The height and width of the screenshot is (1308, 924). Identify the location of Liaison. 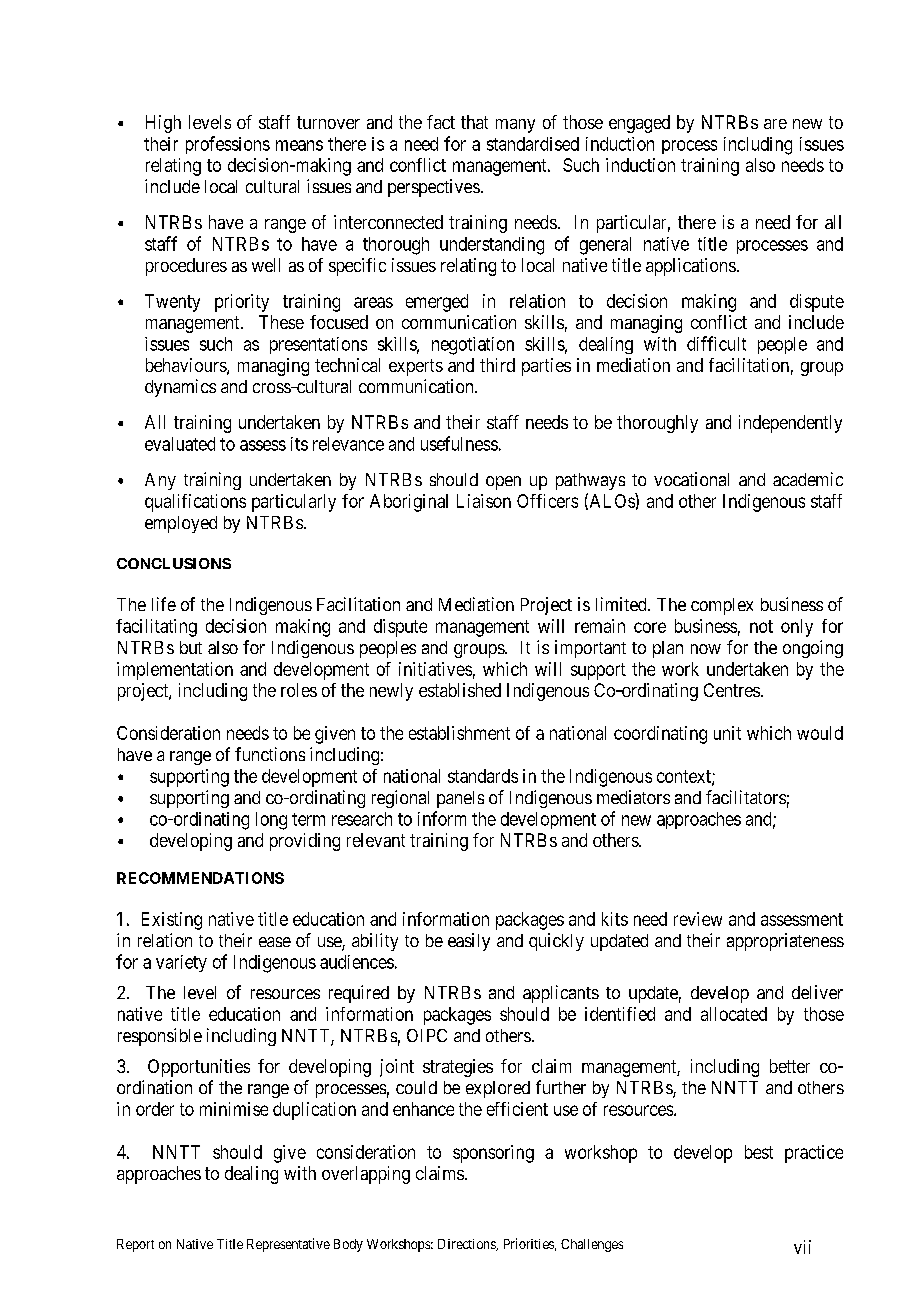
(484, 501).
